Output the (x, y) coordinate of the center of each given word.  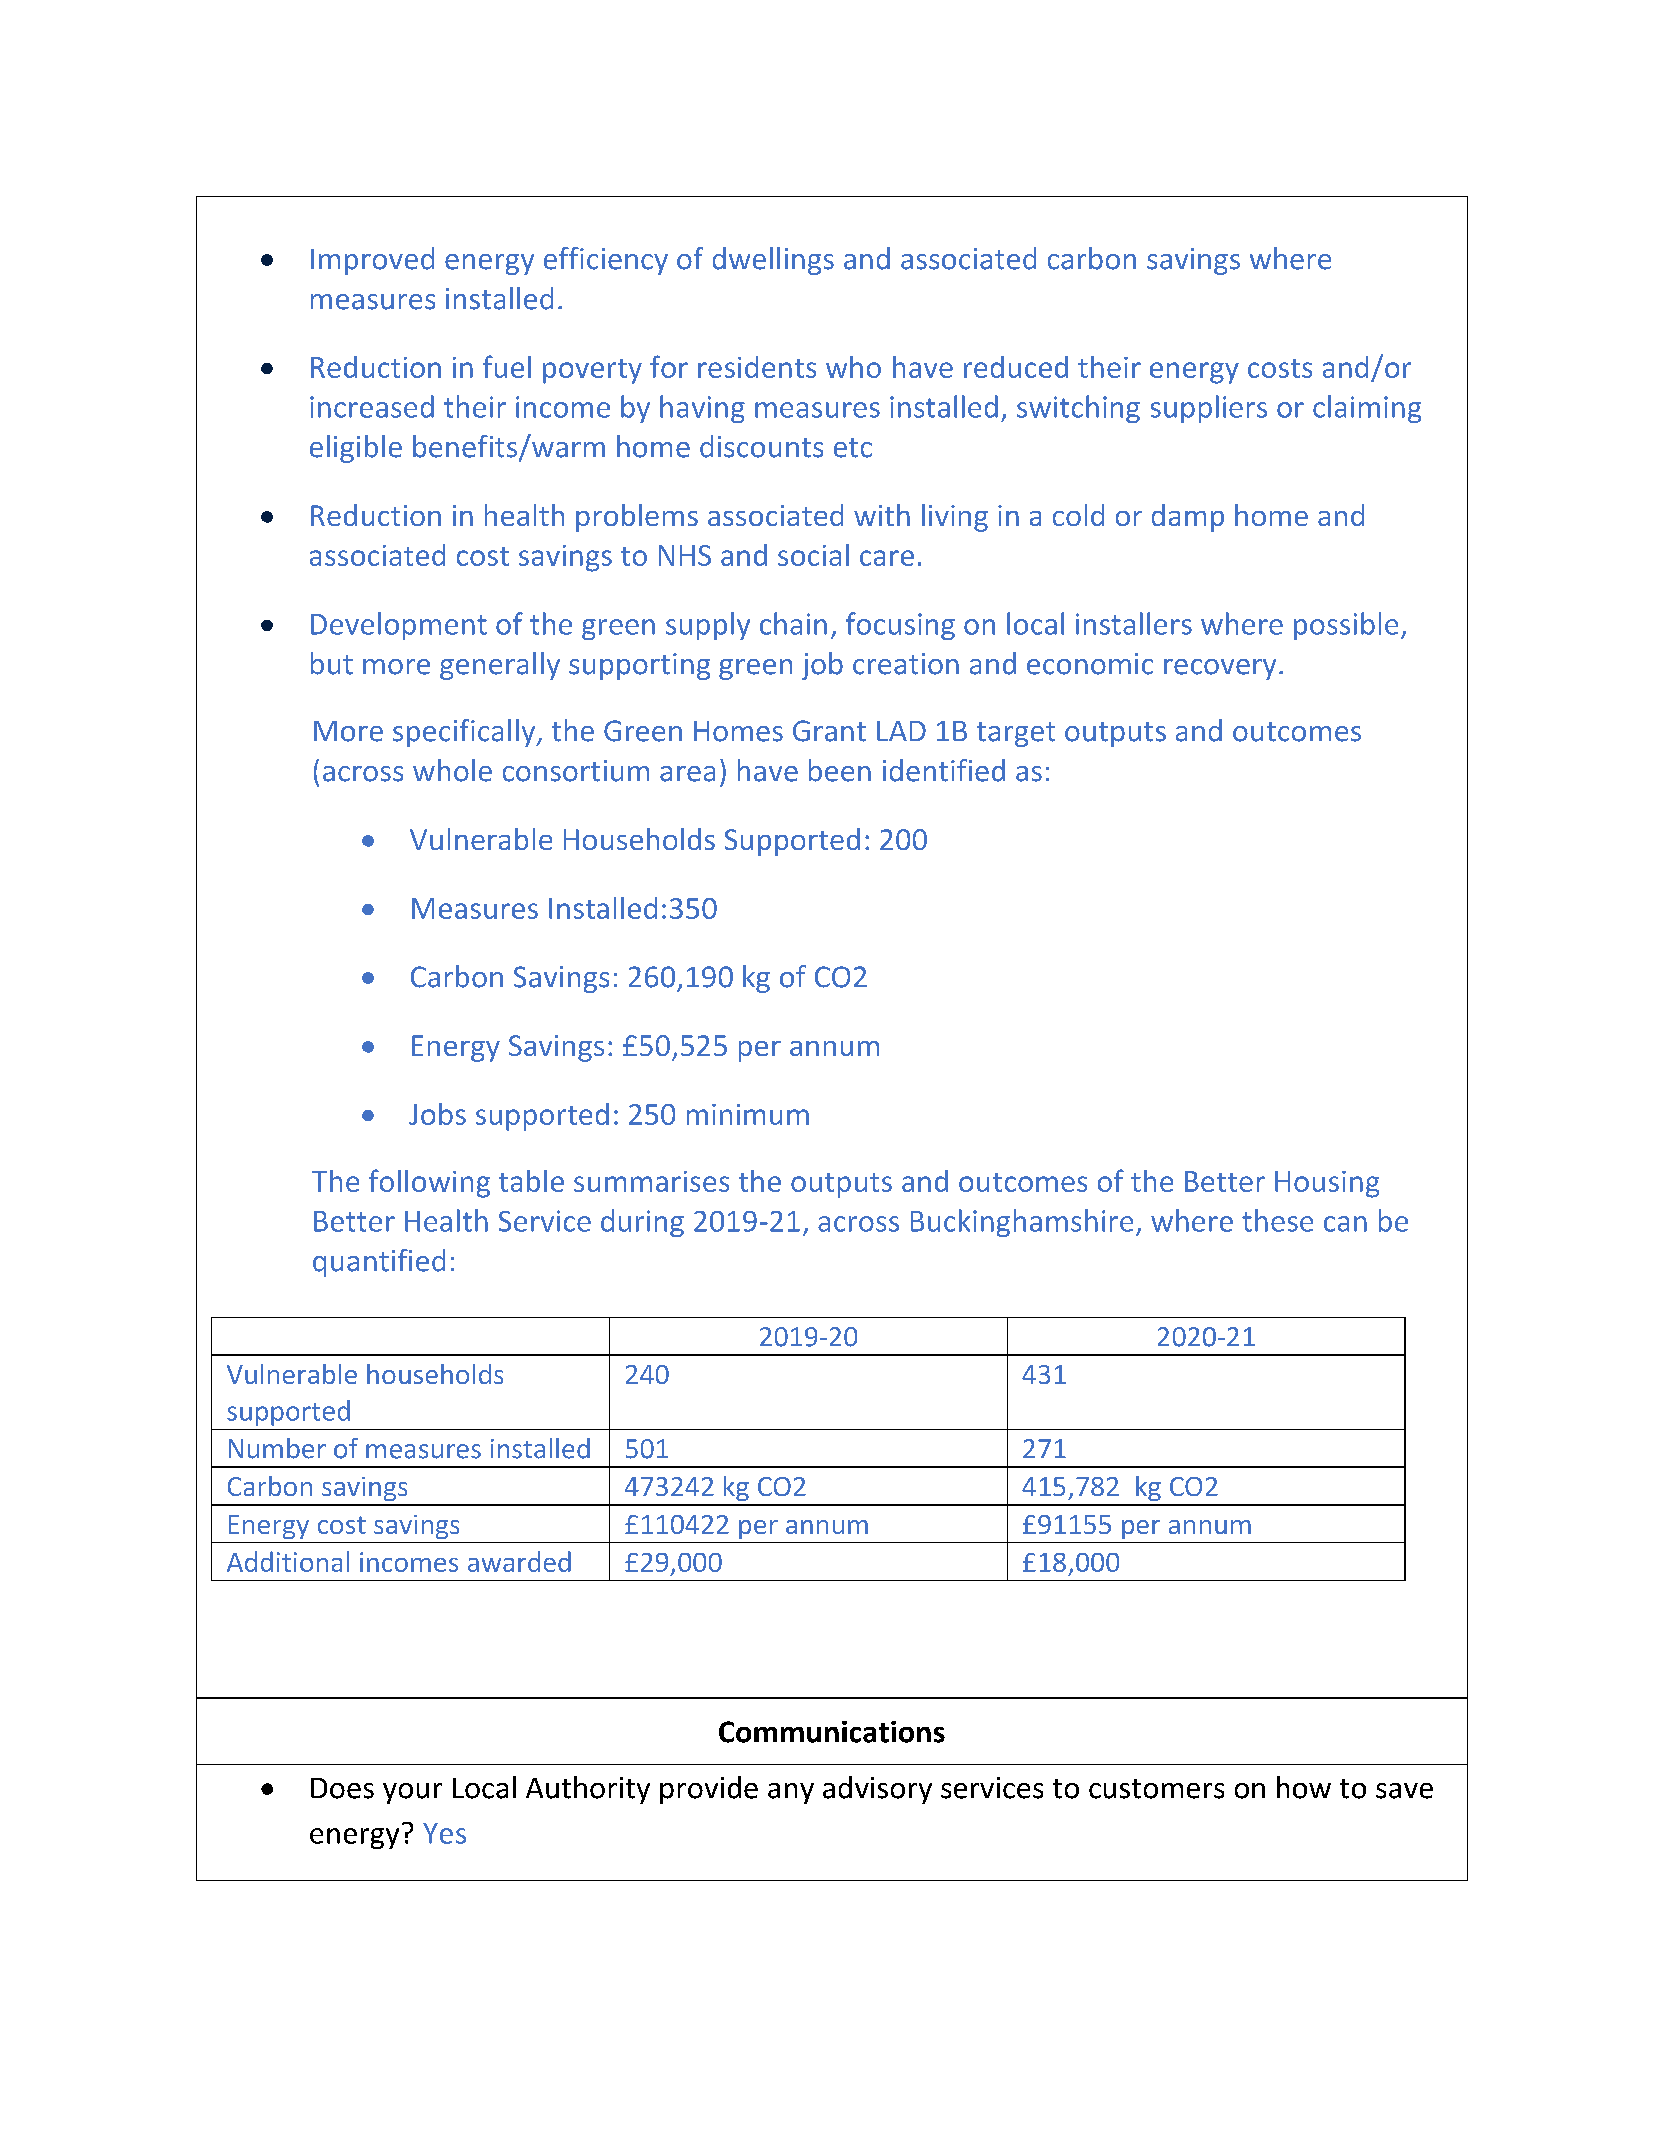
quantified (379, 1263)
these (1277, 1220)
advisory (877, 1790)
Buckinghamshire (1022, 1223)
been (840, 770)
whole (452, 770)
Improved (372, 261)
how (1304, 1787)
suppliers (1209, 409)
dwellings (773, 261)
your (412, 1793)
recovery (1220, 669)
